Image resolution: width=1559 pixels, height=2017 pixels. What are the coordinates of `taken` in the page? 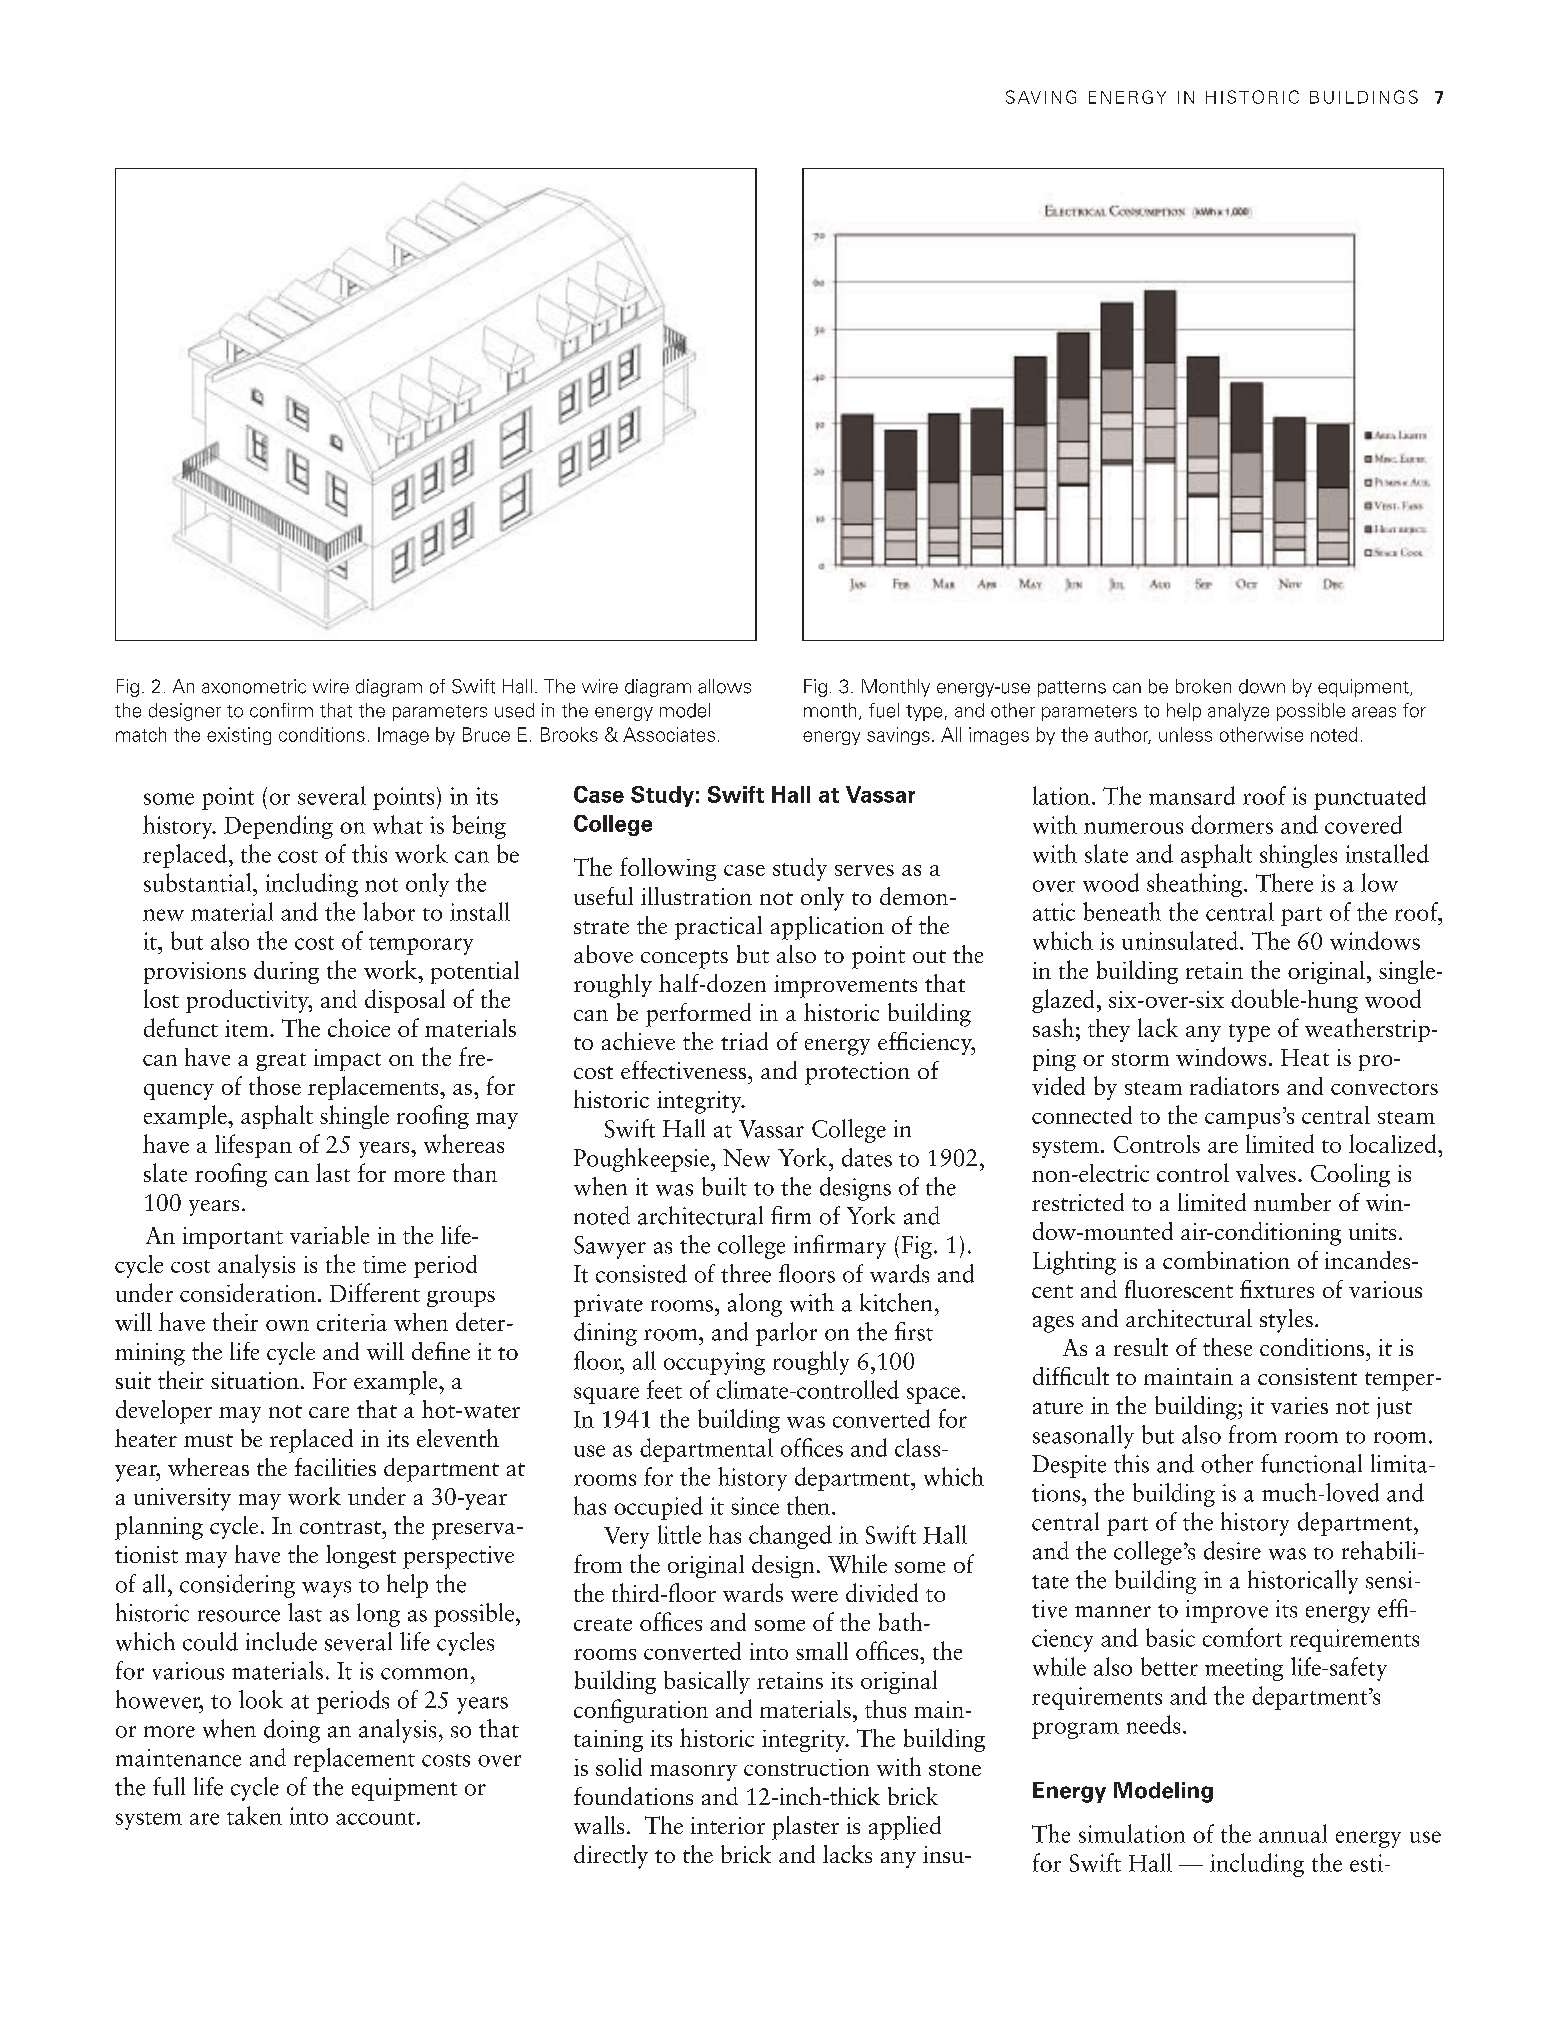 It's located at (254, 1815).
